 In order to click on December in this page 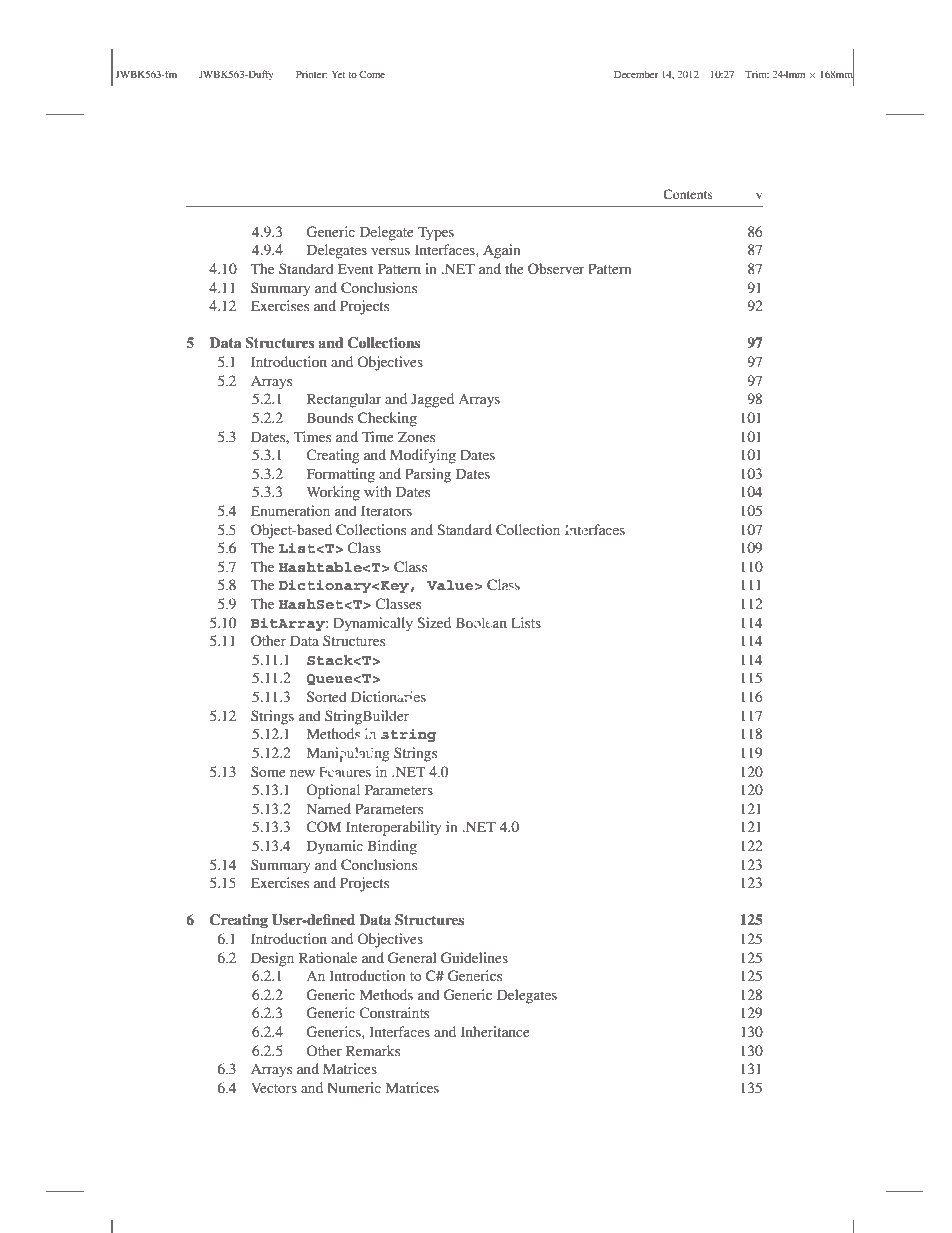, I will do `click(636, 74)`.
